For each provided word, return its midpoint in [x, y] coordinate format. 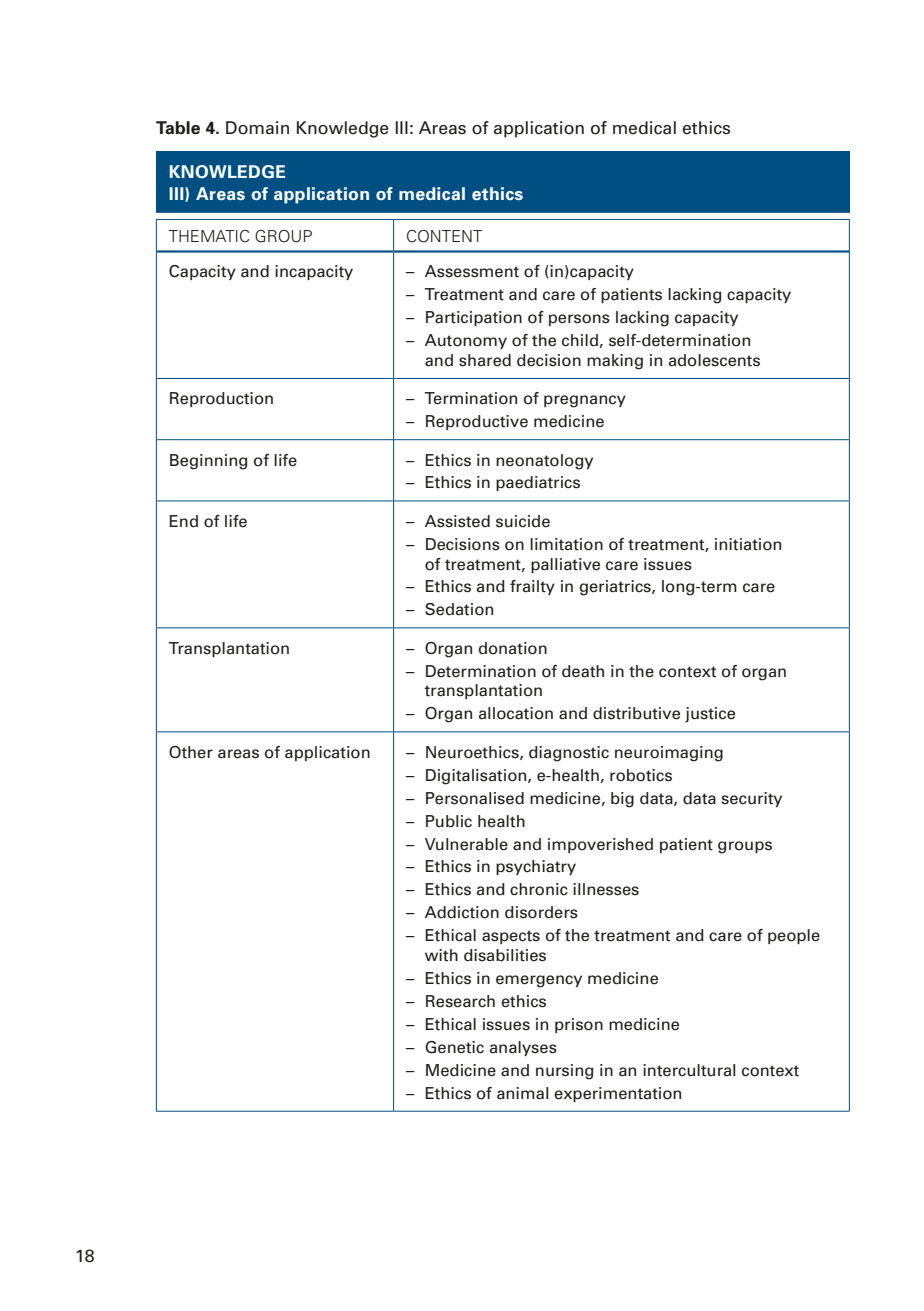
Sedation [459, 609]
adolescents [714, 360]
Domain [257, 128]
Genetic [454, 1047]
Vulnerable [466, 844]
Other [191, 752]
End [183, 521]
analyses [523, 1048]
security [751, 799]
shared [485, 360]
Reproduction [221, 399]
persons [579, 320]
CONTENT [444, 236]
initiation [748, 544]
